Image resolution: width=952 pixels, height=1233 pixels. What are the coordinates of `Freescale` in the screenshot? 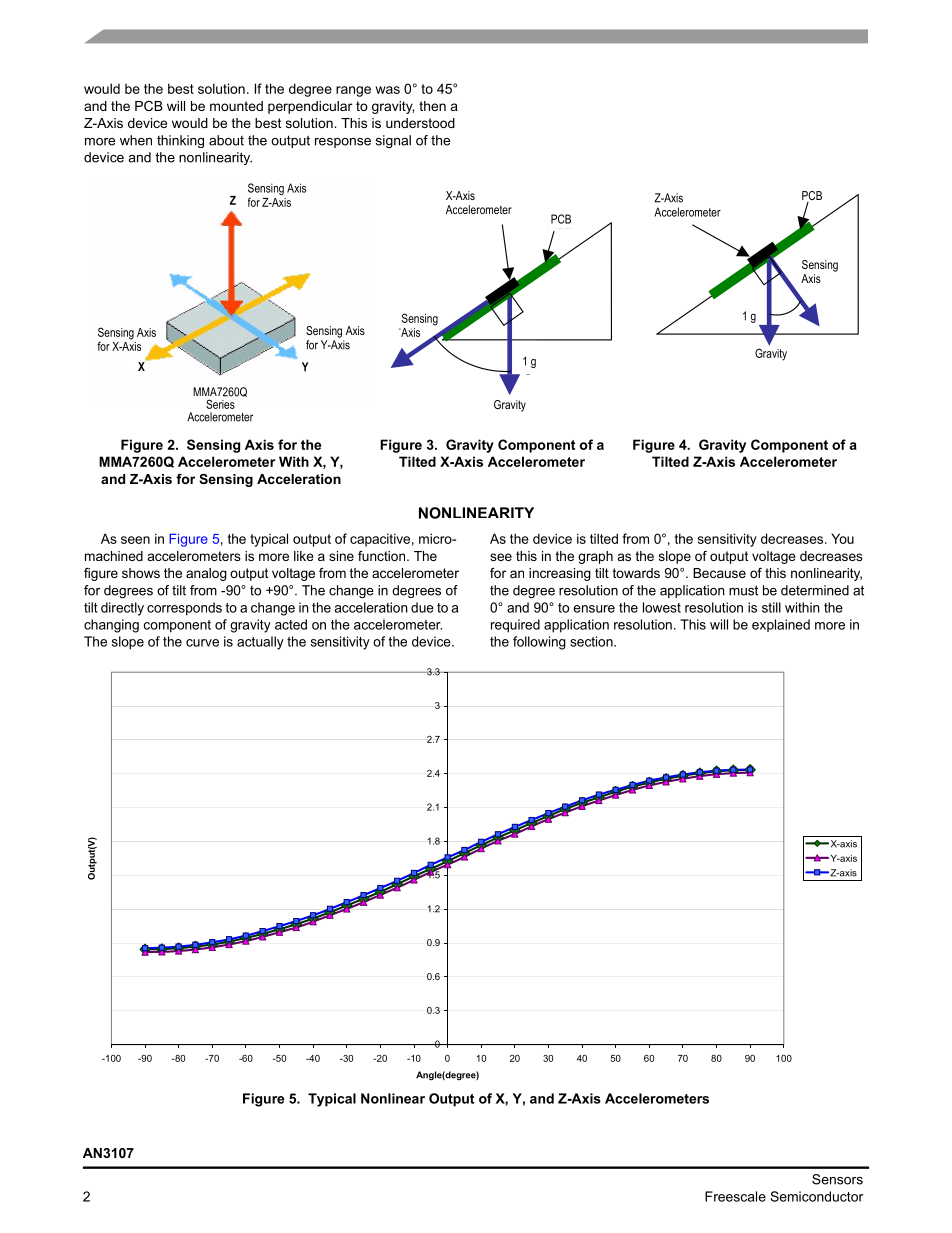 It's located at (735, 1196).
